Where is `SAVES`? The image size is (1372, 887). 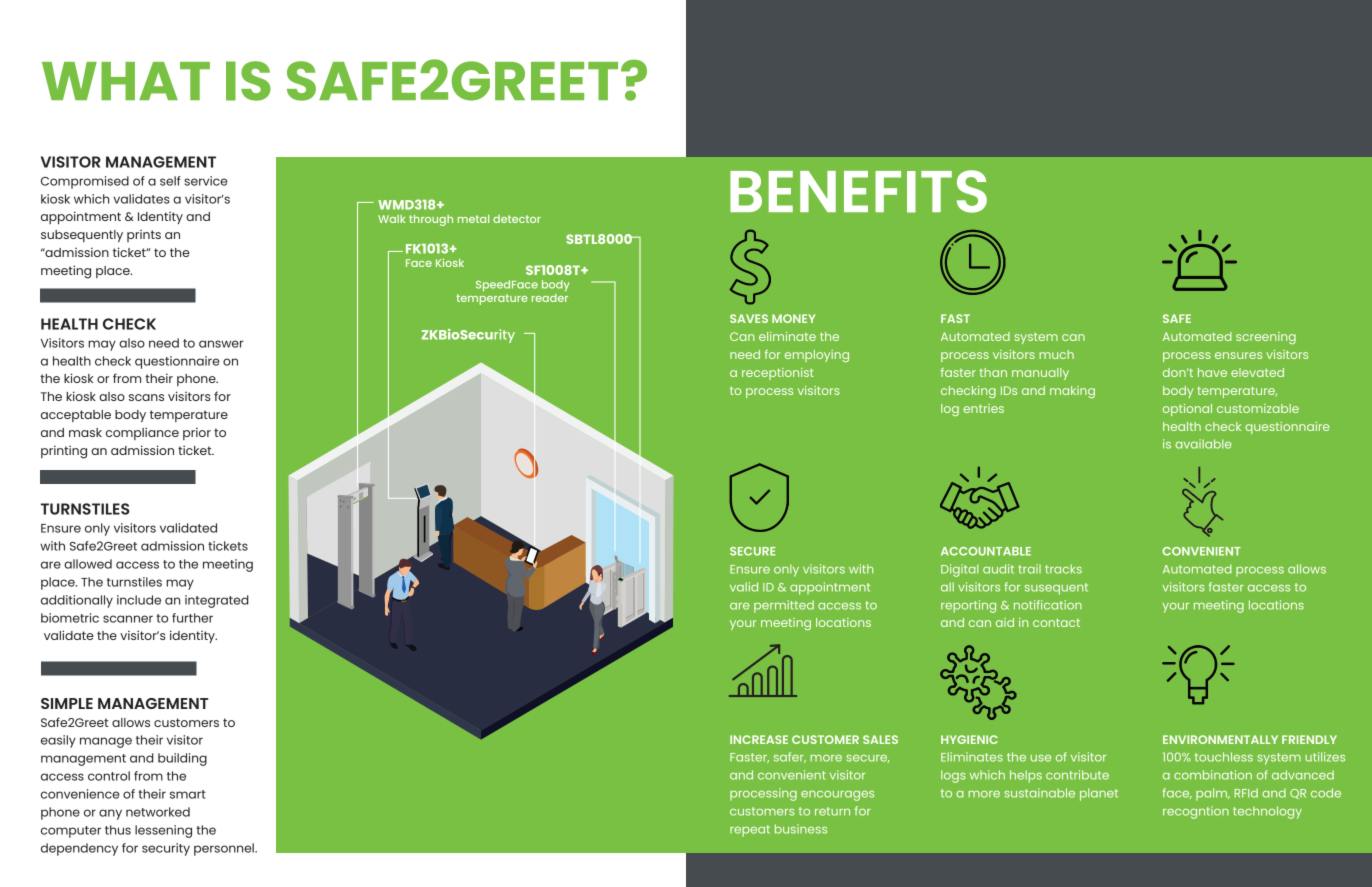
SAVES is located at coordinates (749, 318).
